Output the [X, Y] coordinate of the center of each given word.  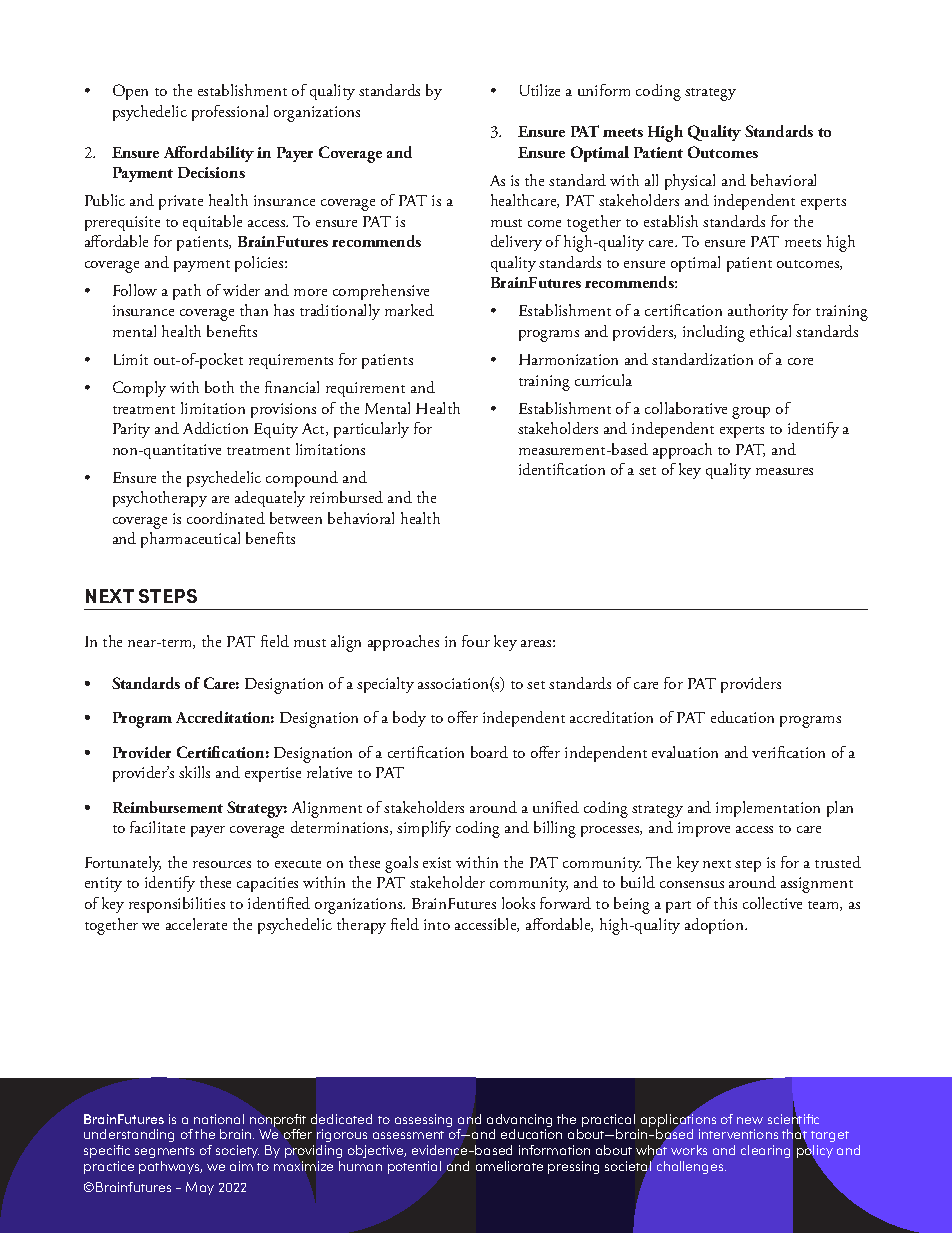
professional [230, 113]
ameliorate [509, 1166]
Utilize [540, 90]
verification [788, 752]
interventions [738, 1134]
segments [164, 1152]
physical [690, 182]
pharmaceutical [190, 540]
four [476, 641]
